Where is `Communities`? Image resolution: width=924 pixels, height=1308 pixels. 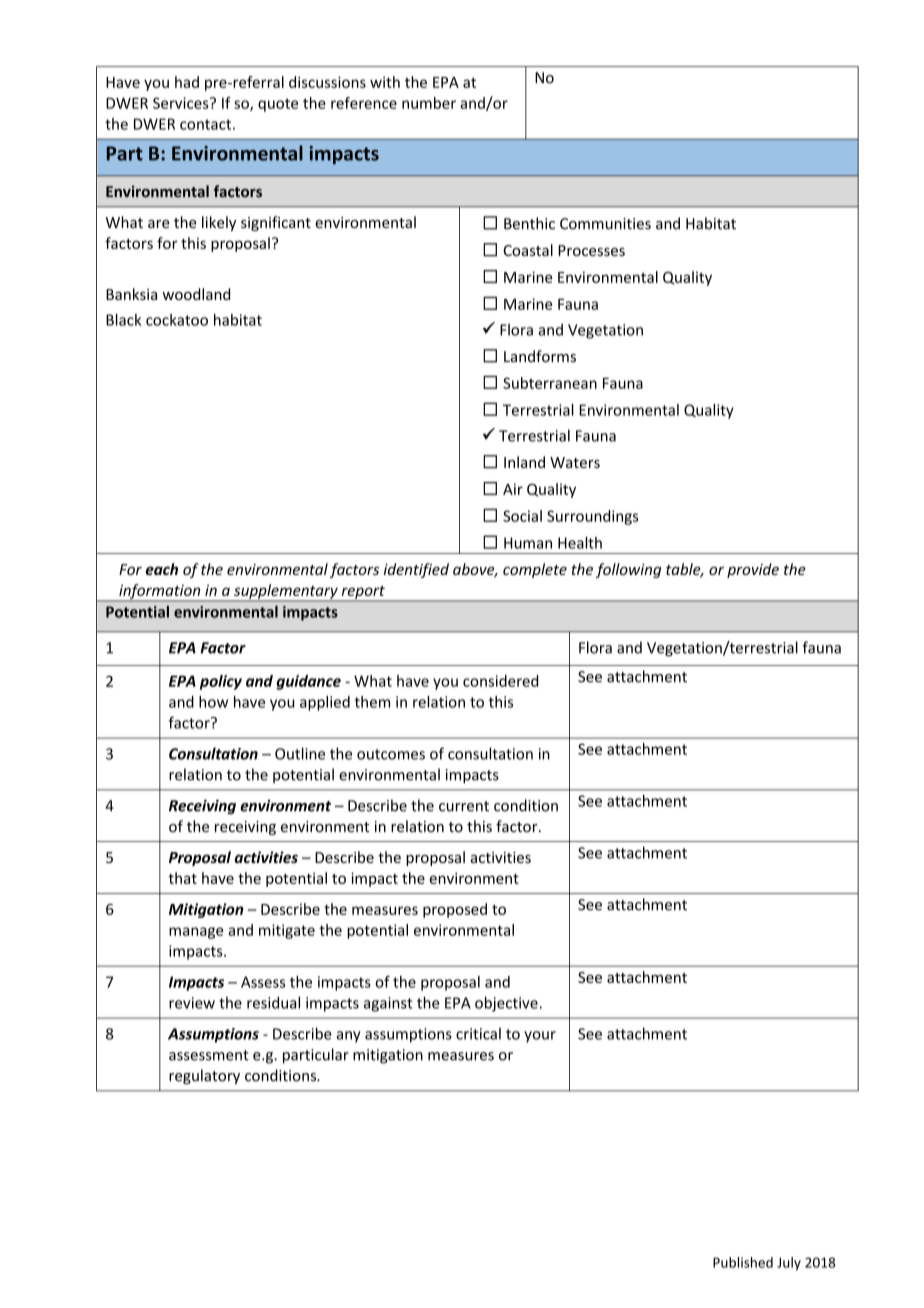
Communities is located at coordinates (605, 224).
